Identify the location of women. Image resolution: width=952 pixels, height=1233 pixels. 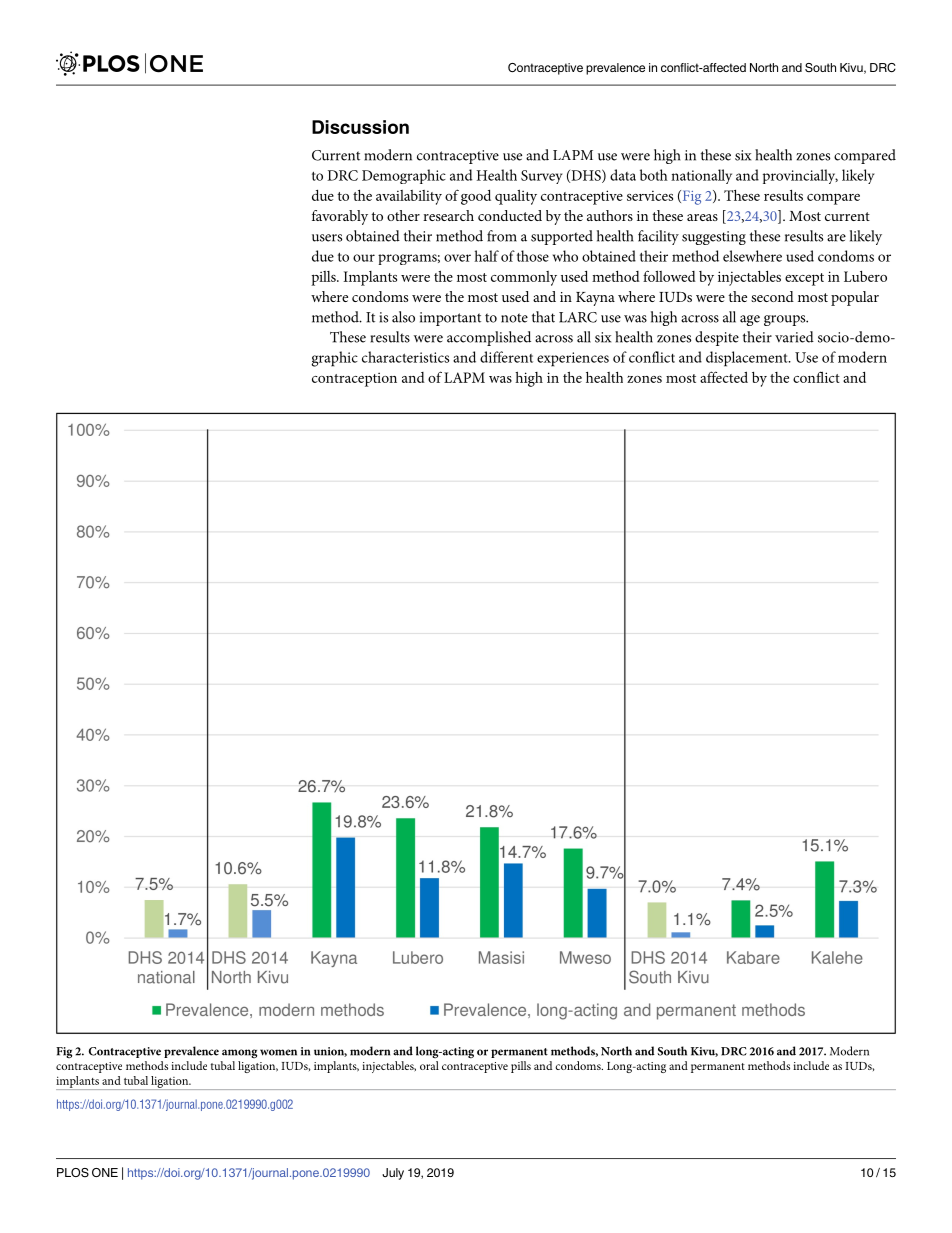
(278, 1052).
